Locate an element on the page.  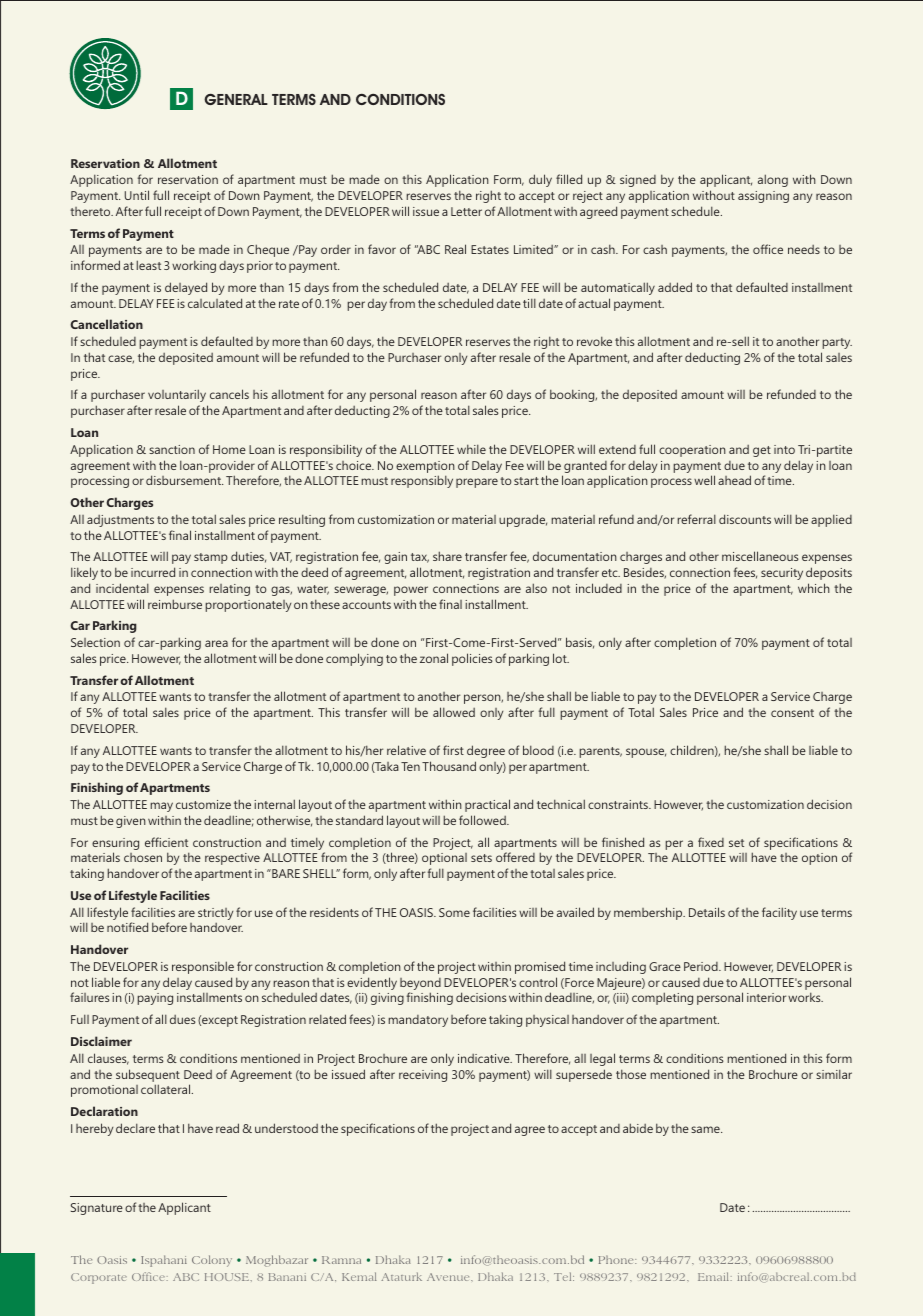
voluntarily is located at coordinates (177, 395).
